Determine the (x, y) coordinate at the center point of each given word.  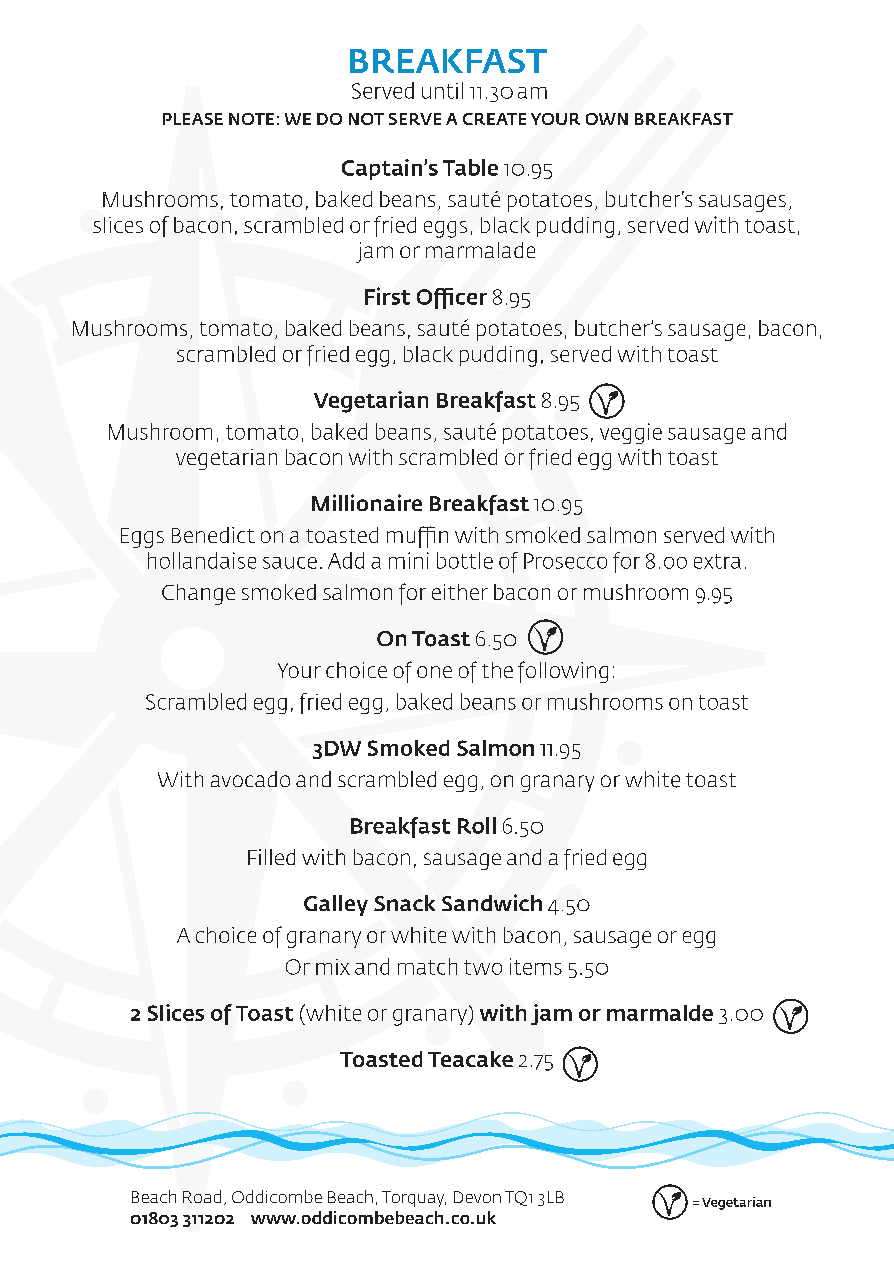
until (442, 90)
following (563, 672)
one (434, 672)
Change (198, 594)
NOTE (251, 119)
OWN (607, 119)
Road (202, 1196)
